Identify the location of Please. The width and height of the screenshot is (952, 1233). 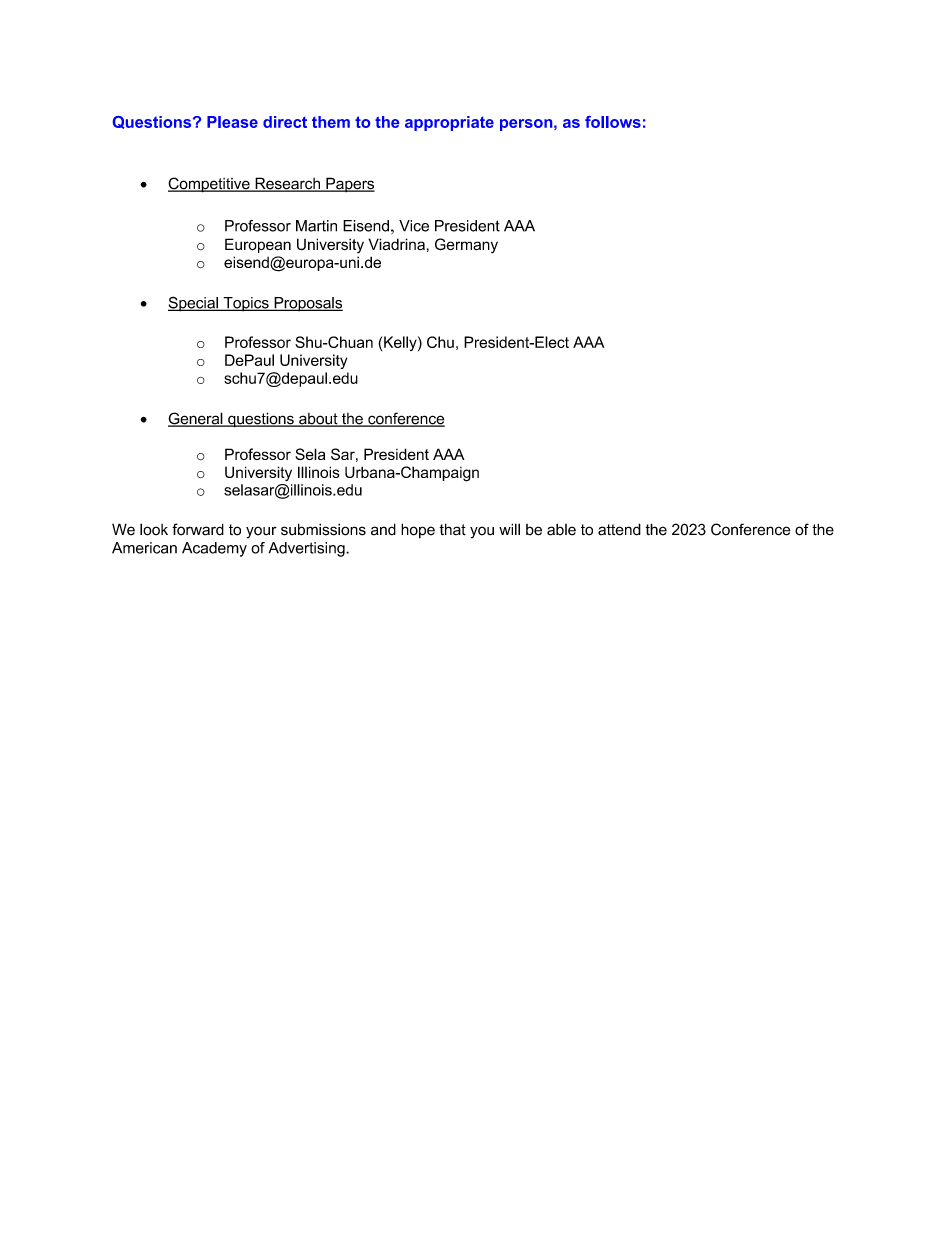
(232, 122).
